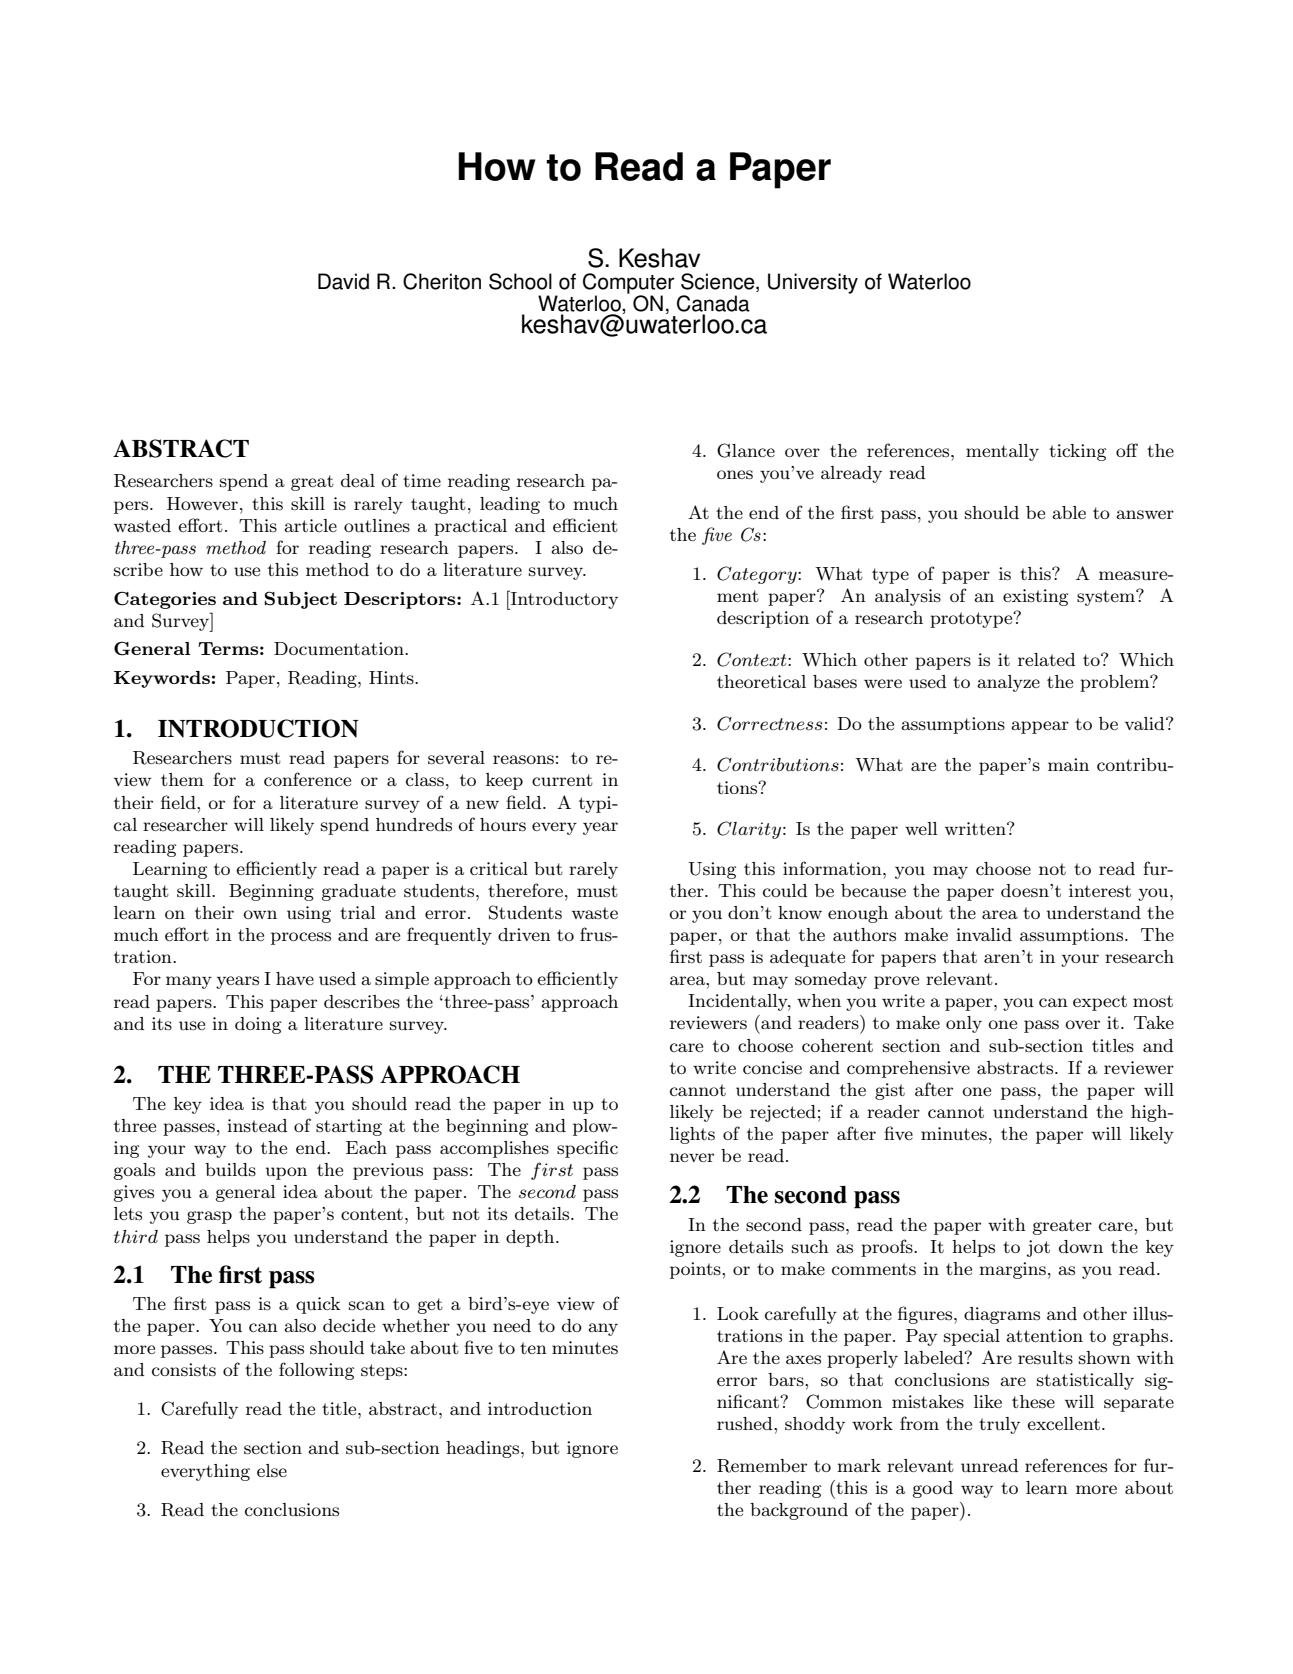  What do you see at coordinates (301, 938) in the document?
I see `process` at bounding box center [301, 938].
